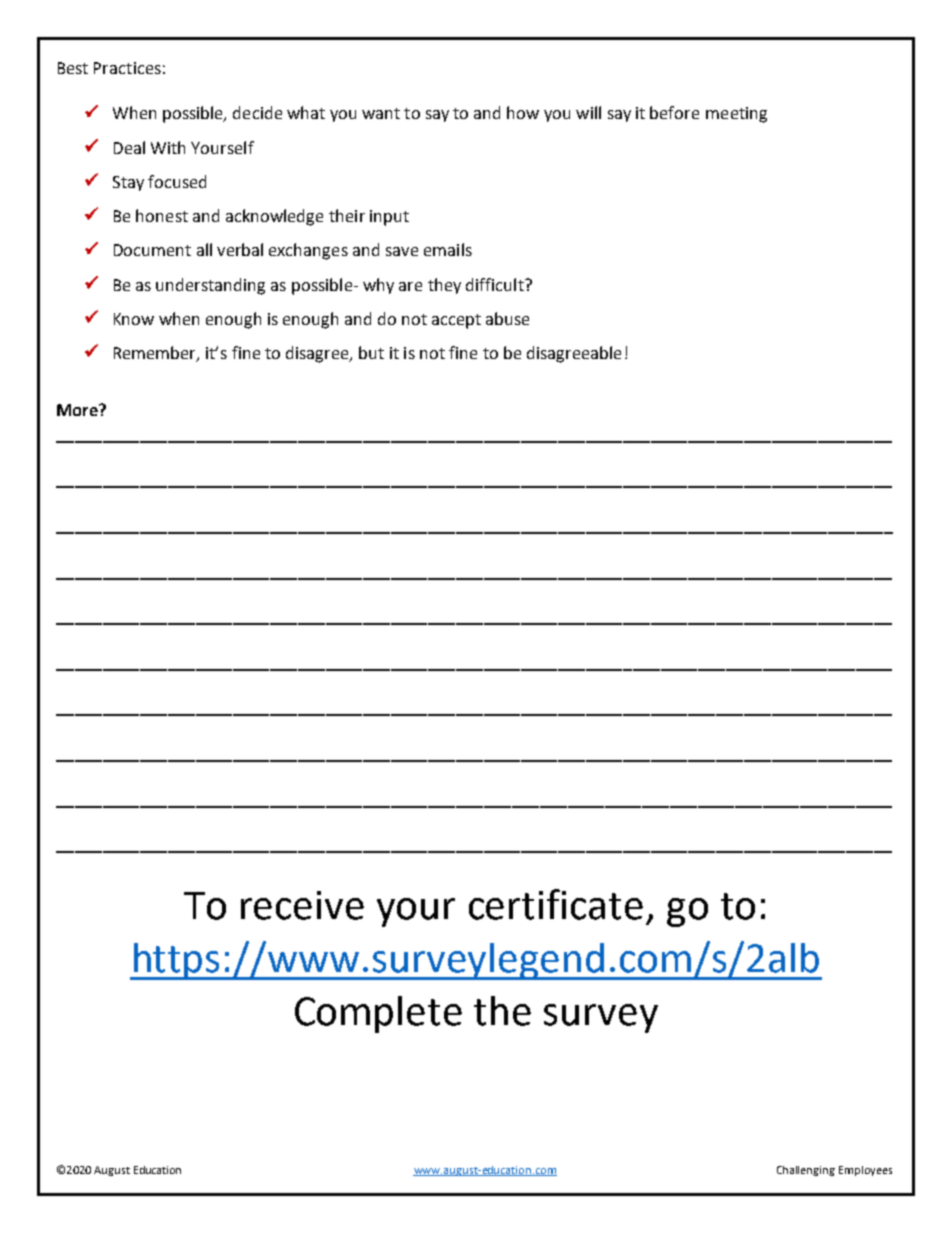 This document has width=952, height=1233. I want to click on how, so click(523, 112).
